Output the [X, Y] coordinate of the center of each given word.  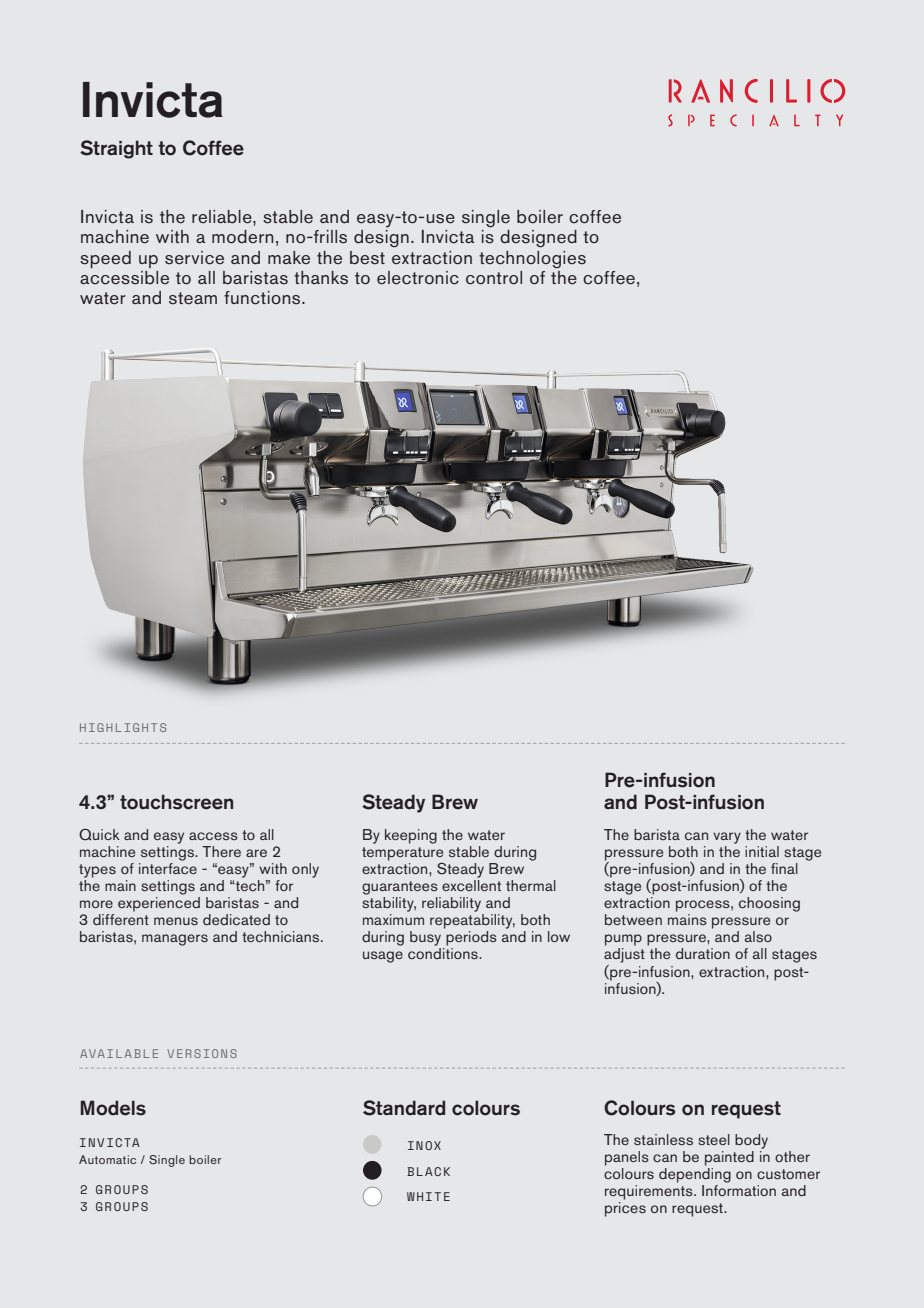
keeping [411, 836]
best [367, 258]
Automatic [107, 1159]
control [494, 278]
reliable [223, 217]
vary [727, 838]
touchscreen [176, 802]
